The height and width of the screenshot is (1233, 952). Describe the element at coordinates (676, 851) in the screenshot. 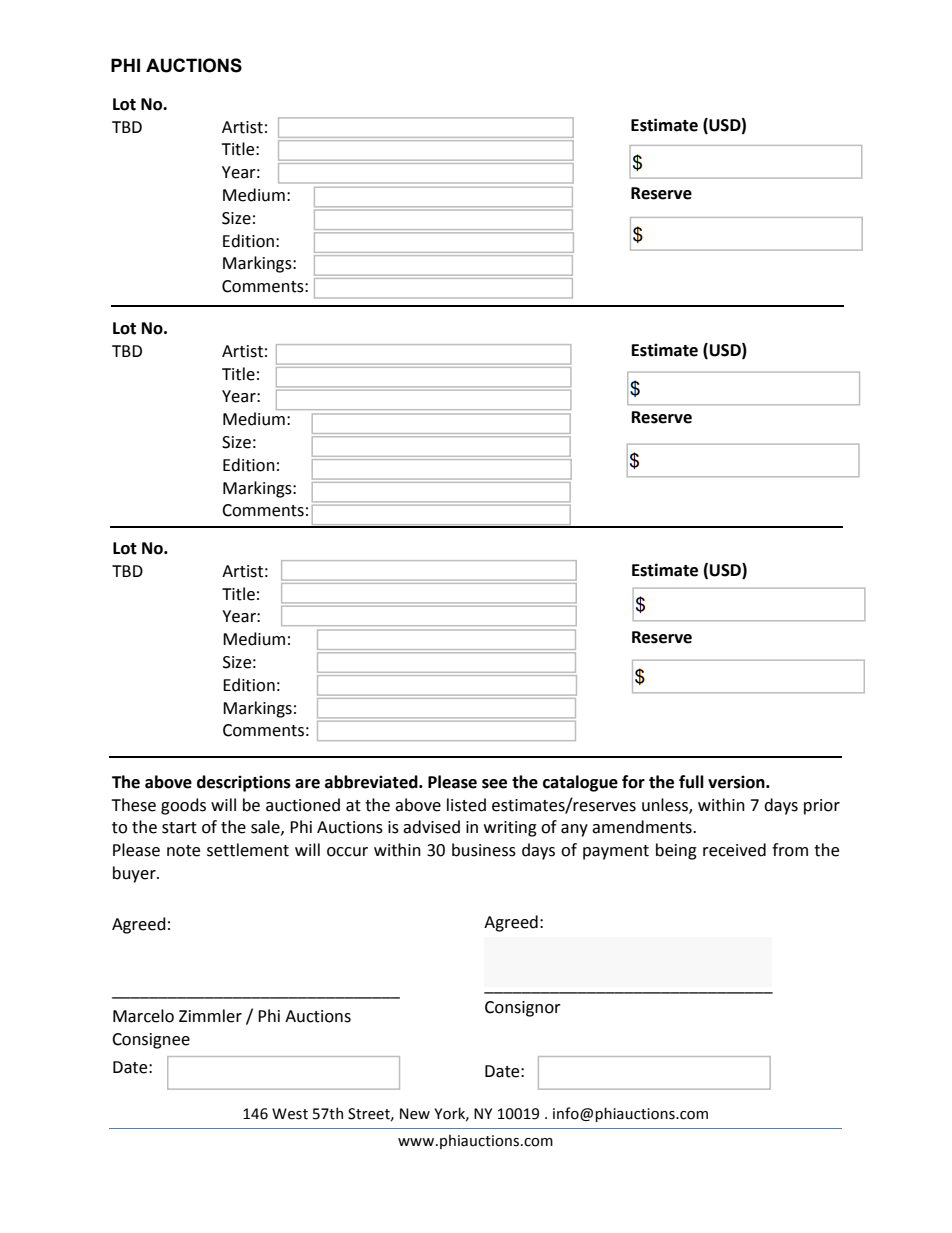

I see `being` at that location.
